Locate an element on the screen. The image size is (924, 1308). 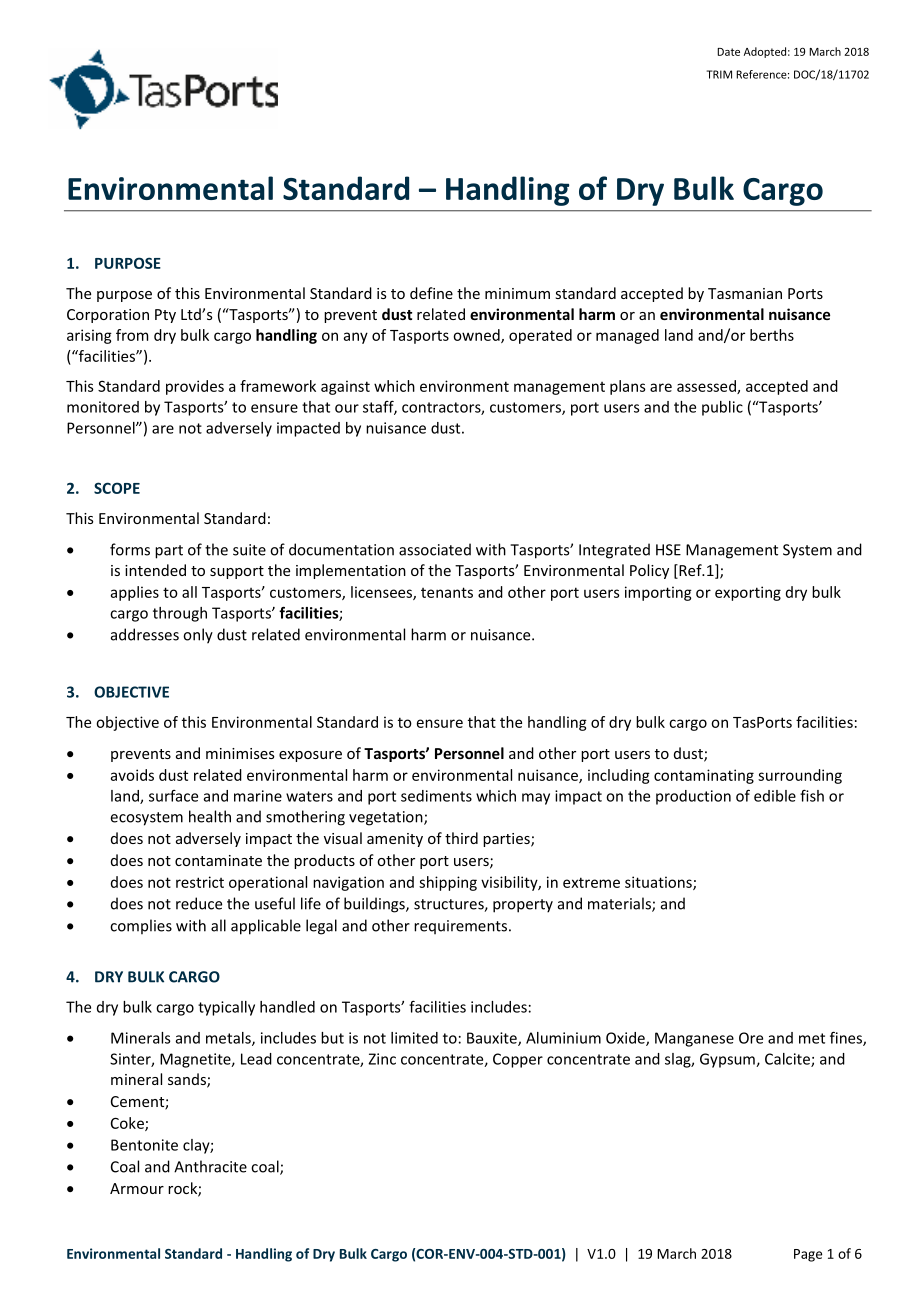
Date is located at coordinates (728, 52).
